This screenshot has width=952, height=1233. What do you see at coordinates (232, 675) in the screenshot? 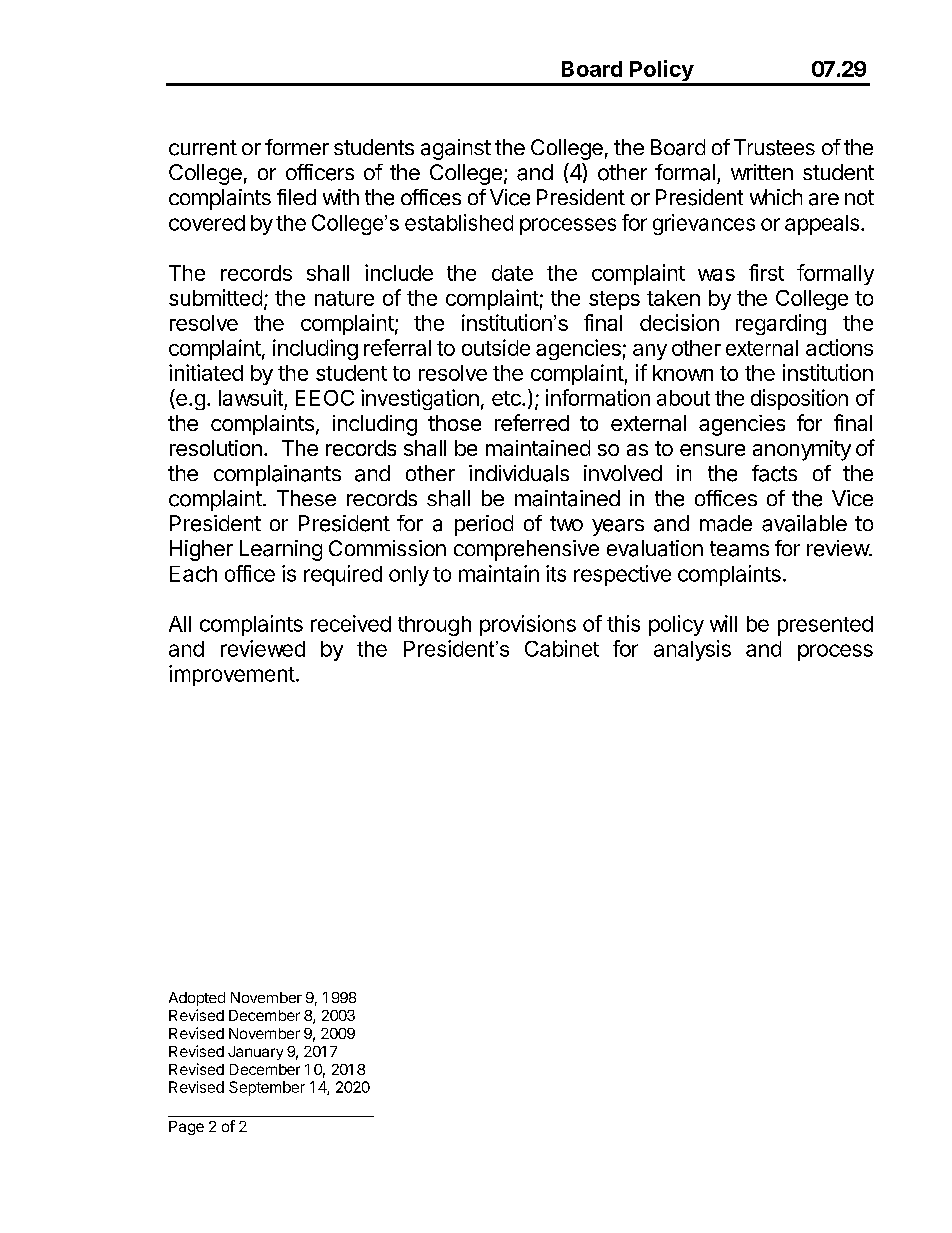
I see `improvement` at bounding box center [232, 675].
